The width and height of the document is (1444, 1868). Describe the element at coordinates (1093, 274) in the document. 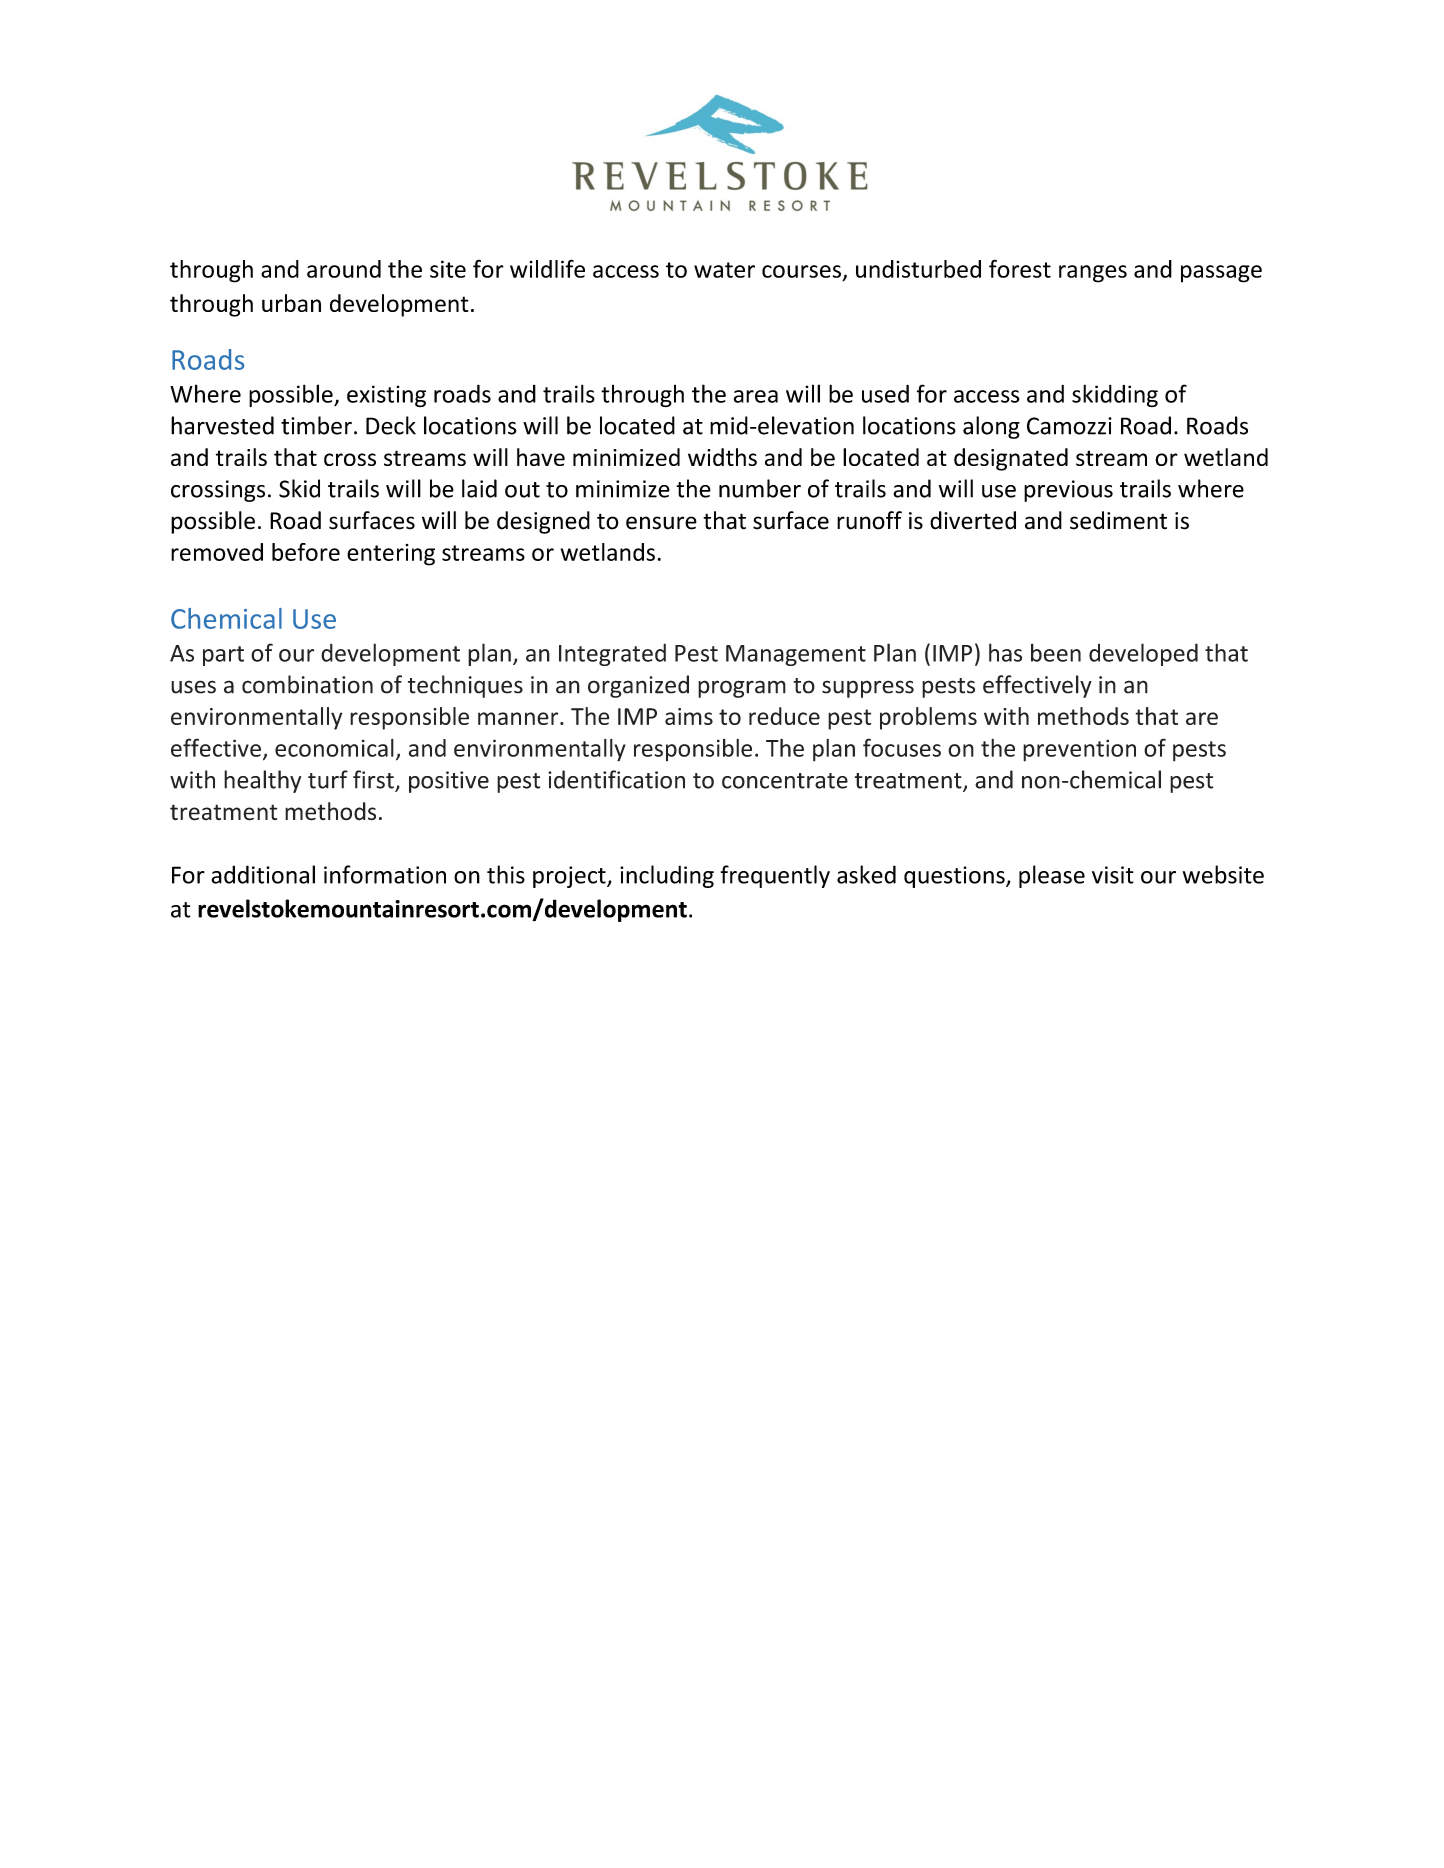

I see `ranges` at that location.
